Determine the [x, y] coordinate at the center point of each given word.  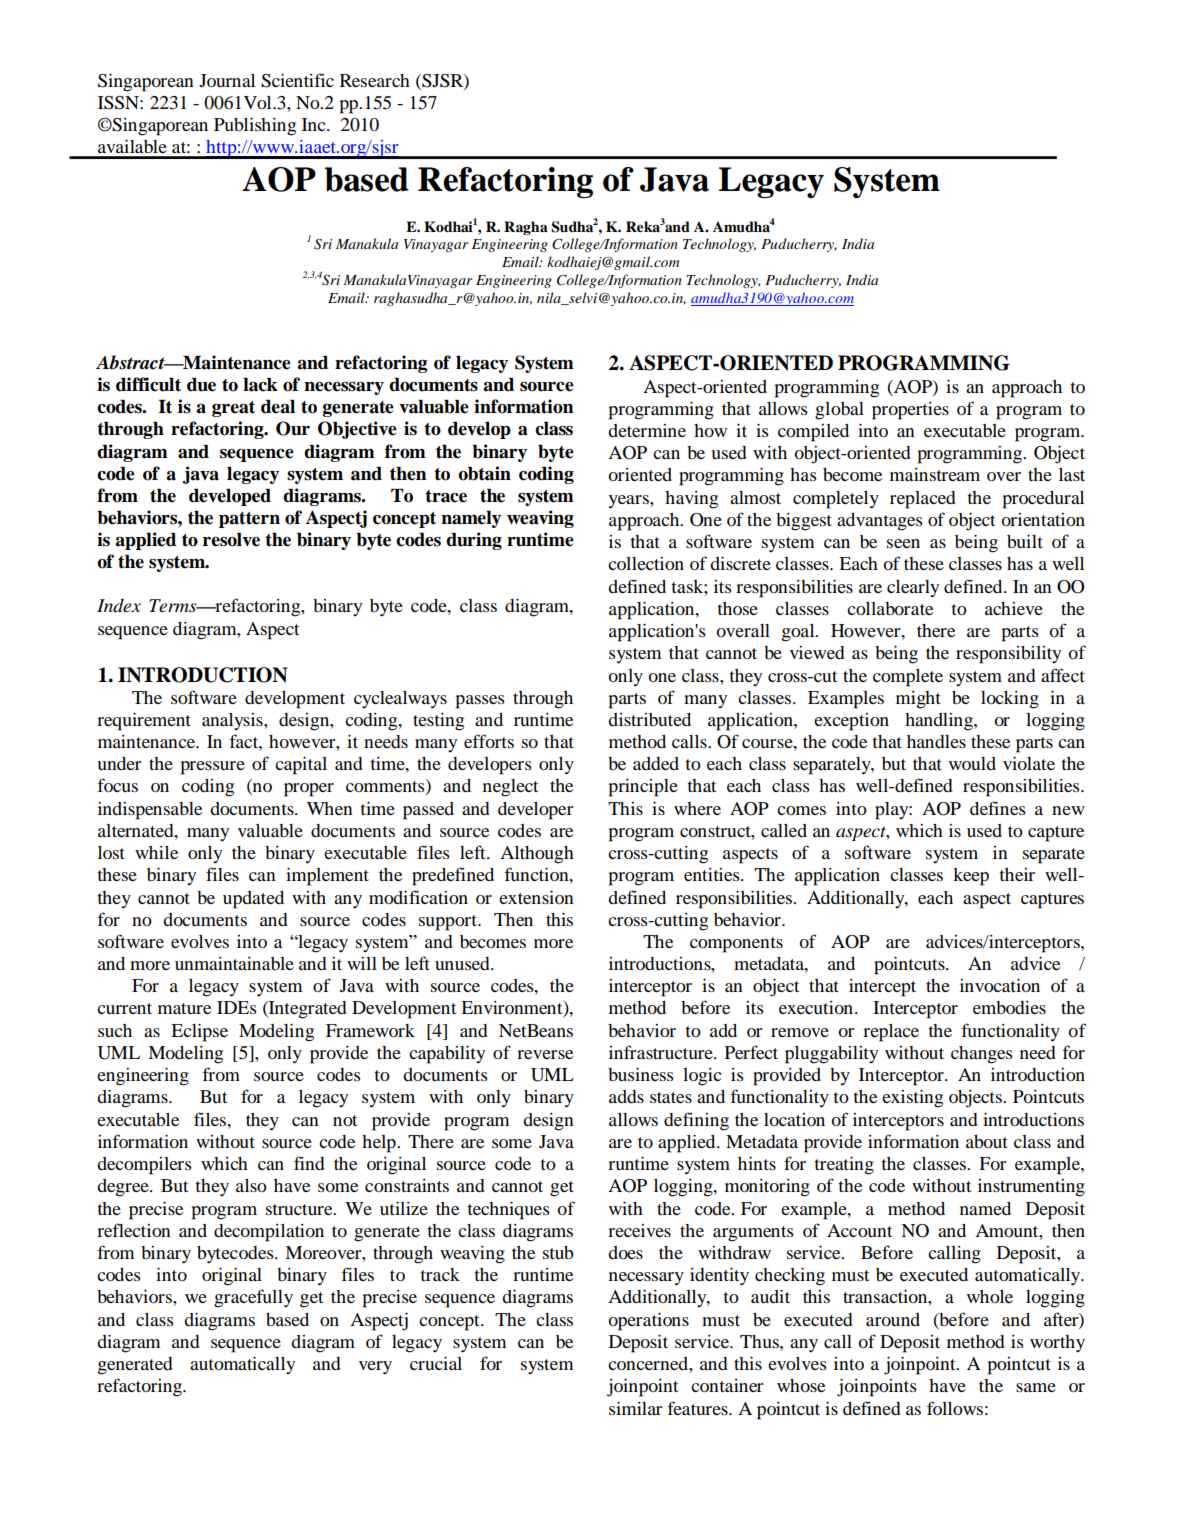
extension [536, 897]
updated [253, 900]
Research [375, 80]
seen [903, 543]
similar [635, 1408]
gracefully [253, 1298]
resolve [231, 540]
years [629, 502]
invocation [1000, 985]
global [839, 411]
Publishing [255, 127]
